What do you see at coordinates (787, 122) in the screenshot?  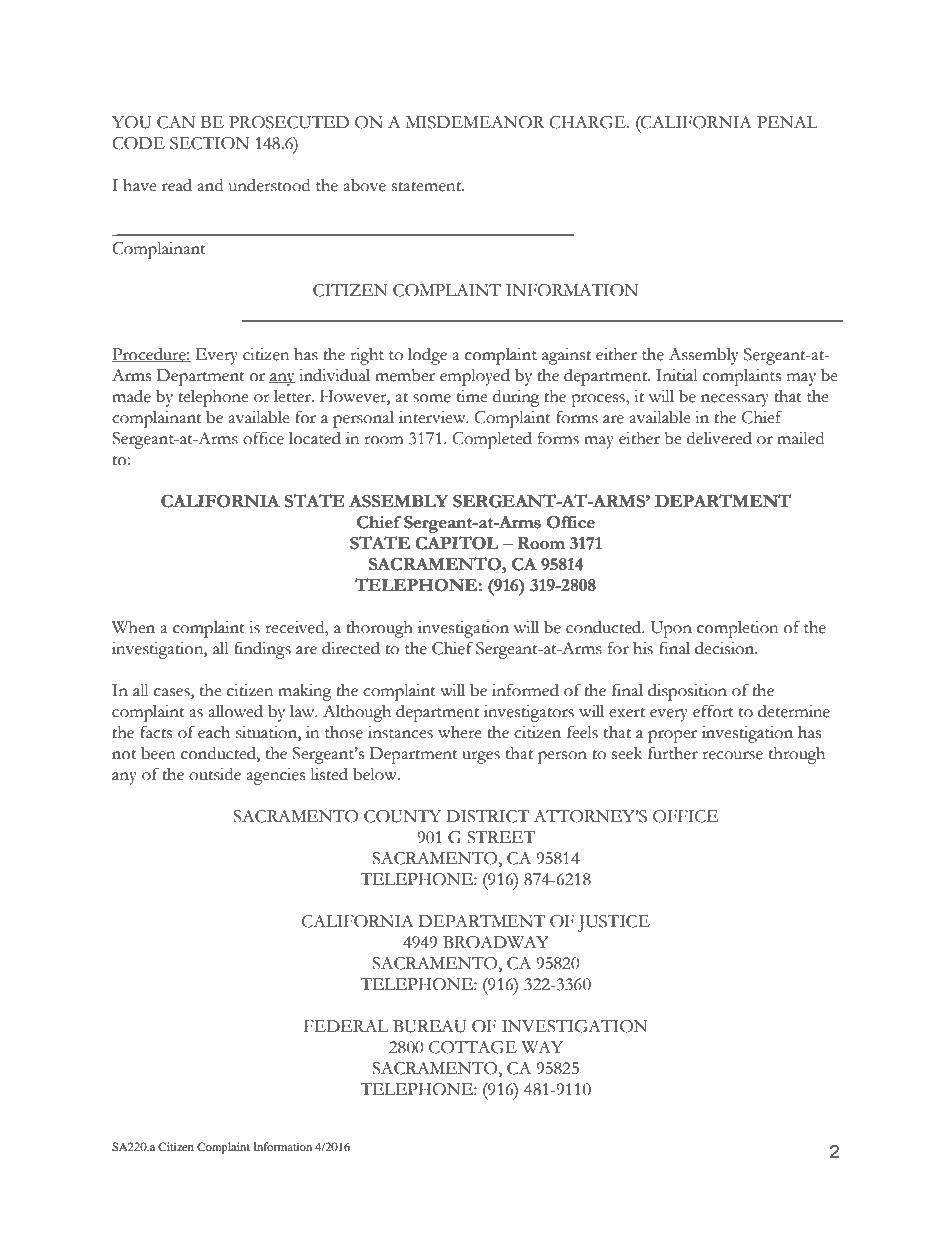 I see `PENAL` at bounding box center [787, 122].
